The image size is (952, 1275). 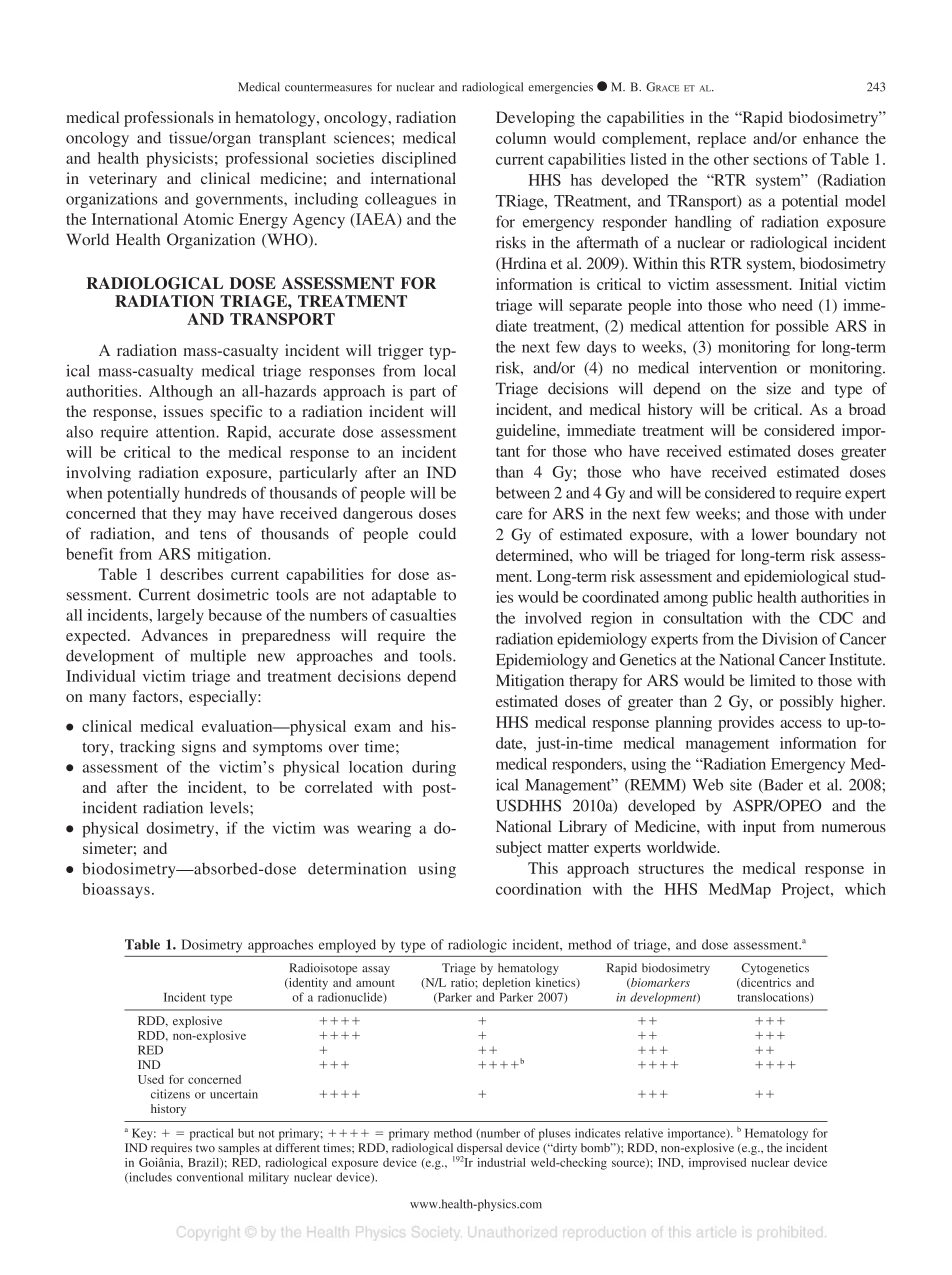 I want to click on physicists, so click(x=179, y=160).
